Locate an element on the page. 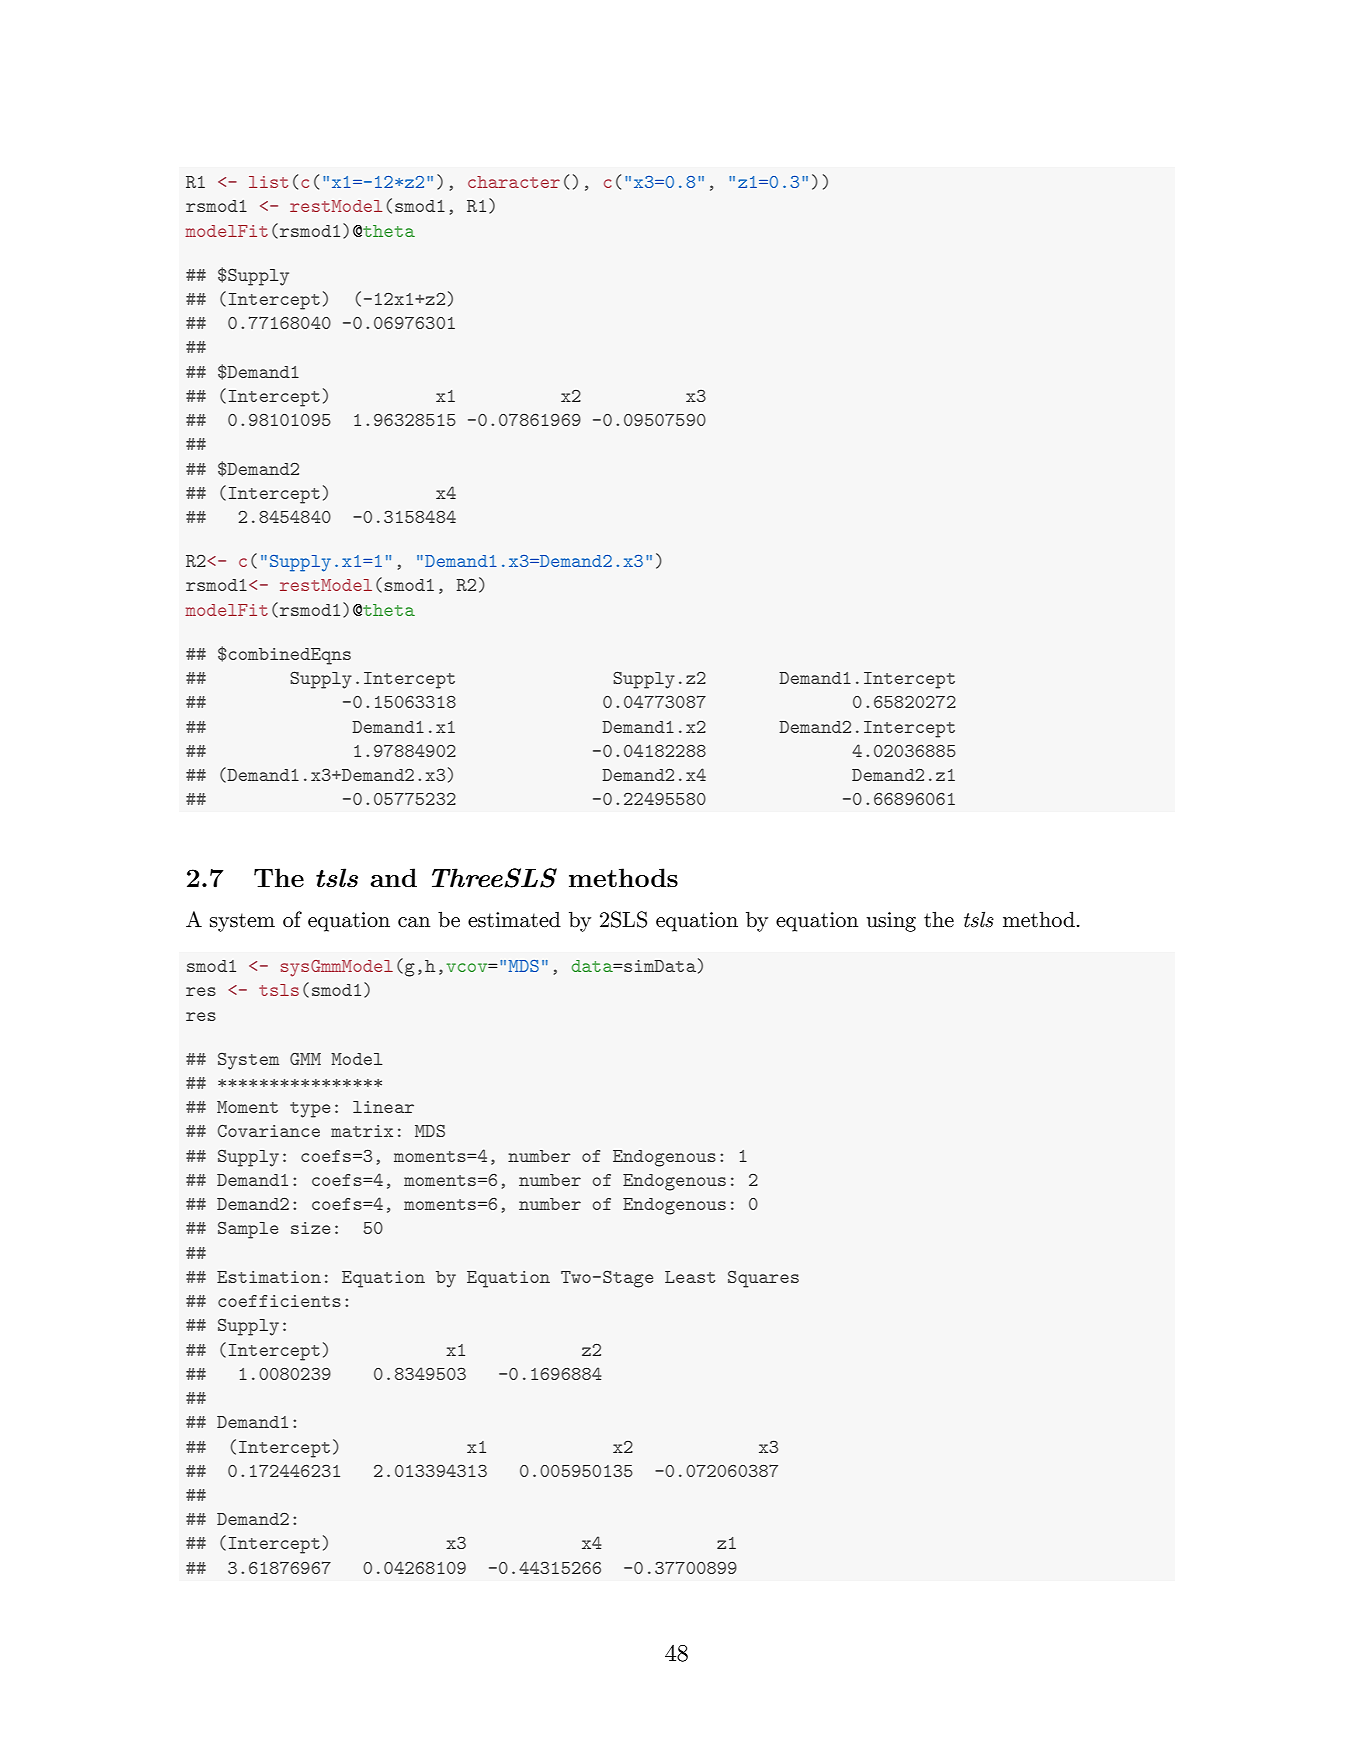 The width and height of the document is (1354, 1752). Least is located at coordinates (690, 1277).
